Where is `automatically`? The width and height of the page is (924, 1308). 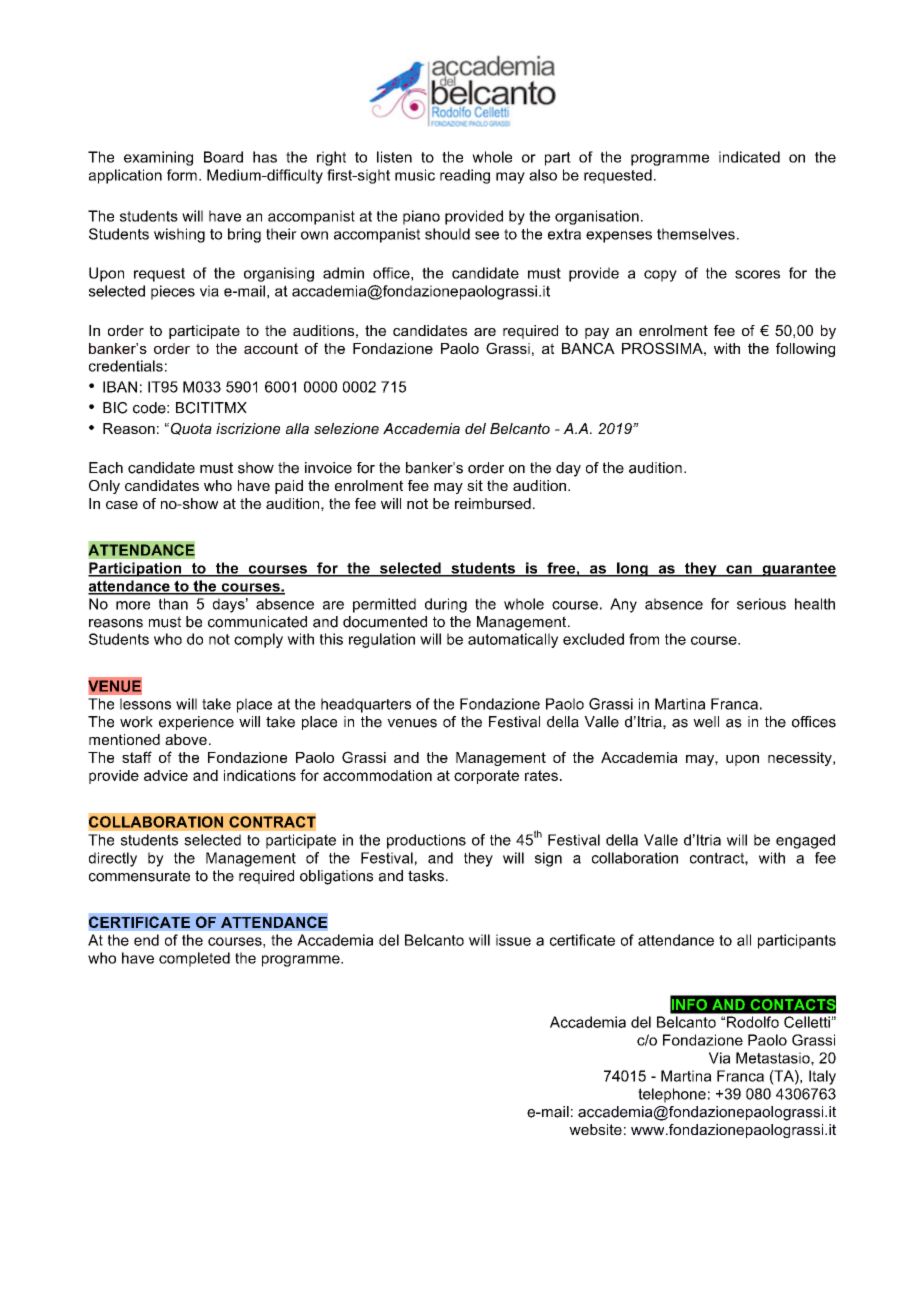
automatically is located at coordinates (513, 640).
